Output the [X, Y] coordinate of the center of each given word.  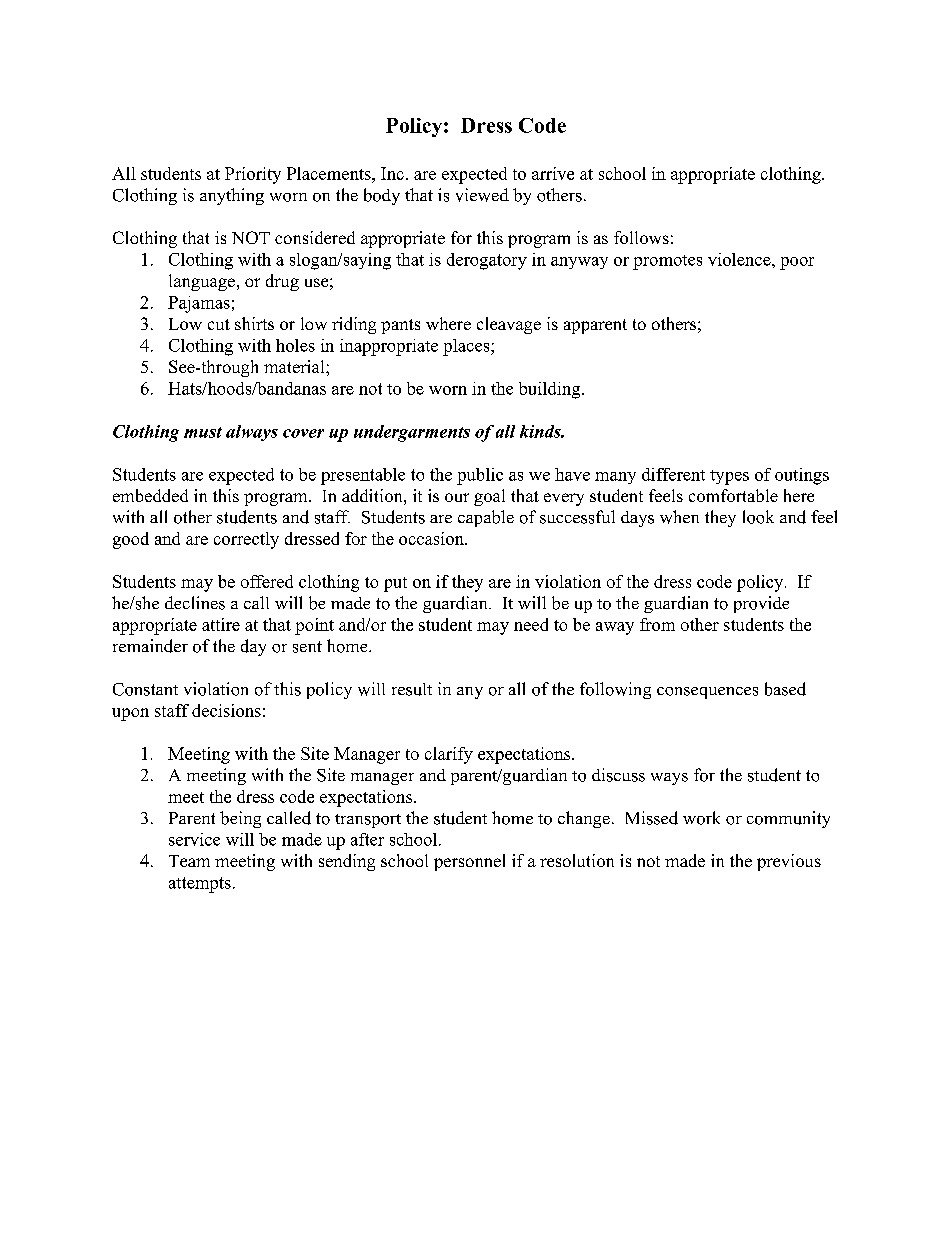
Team [189, 861]
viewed [482, 195]
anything [232, 196]
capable [486, 518]
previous [789, 862]
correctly [246, 540]
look [758, 517]
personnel [469, 862]
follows [641, 237]
